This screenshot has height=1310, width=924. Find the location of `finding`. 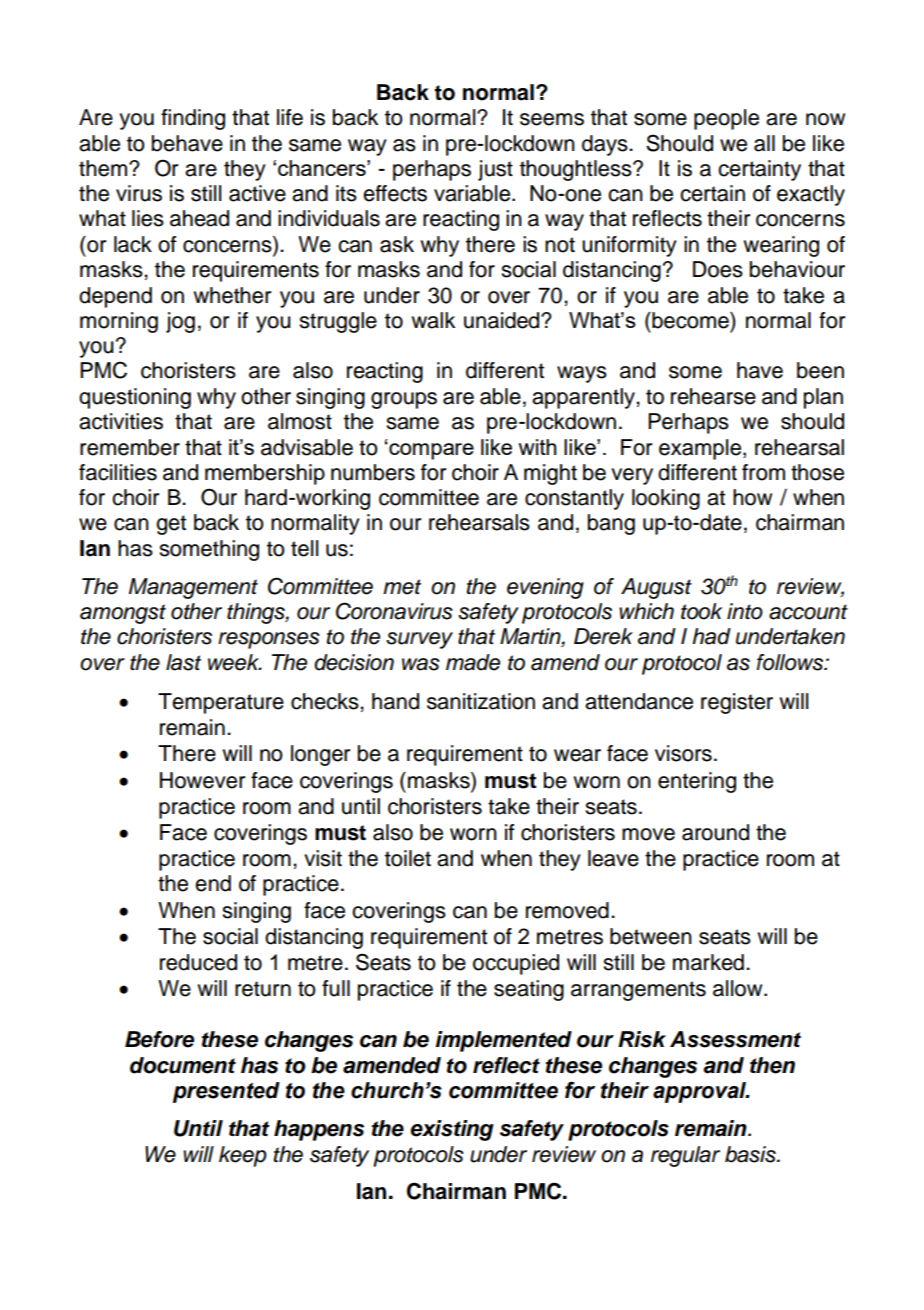

finding is located at coordinates (193, 119).
